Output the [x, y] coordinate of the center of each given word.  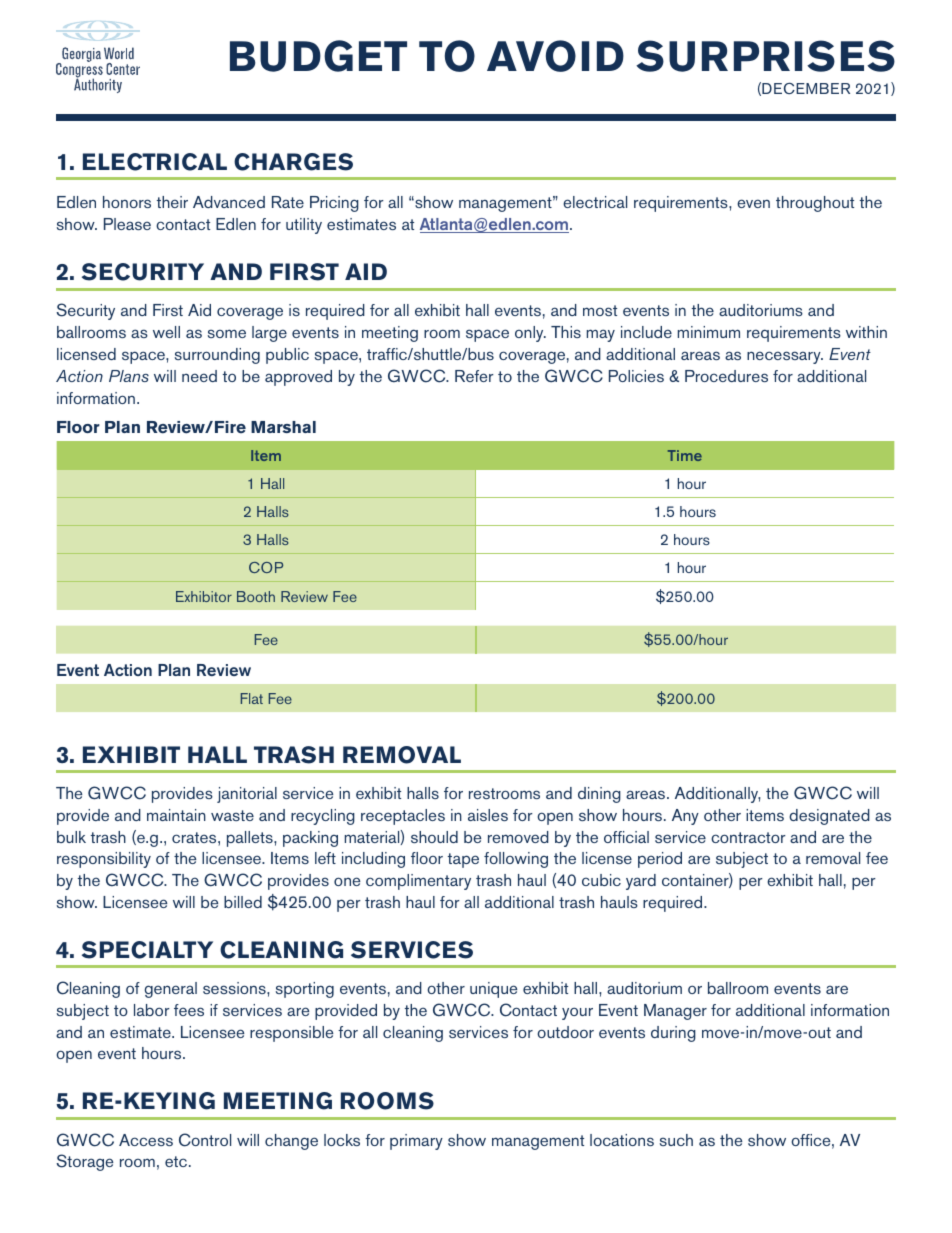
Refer [474, 376]
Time [685, 455]
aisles [488, 815]
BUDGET [318, 56]
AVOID [555, 56]
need [199, 376]
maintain [176, 815]
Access [146, 1140]
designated [829, 817]
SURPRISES [765, 56]
